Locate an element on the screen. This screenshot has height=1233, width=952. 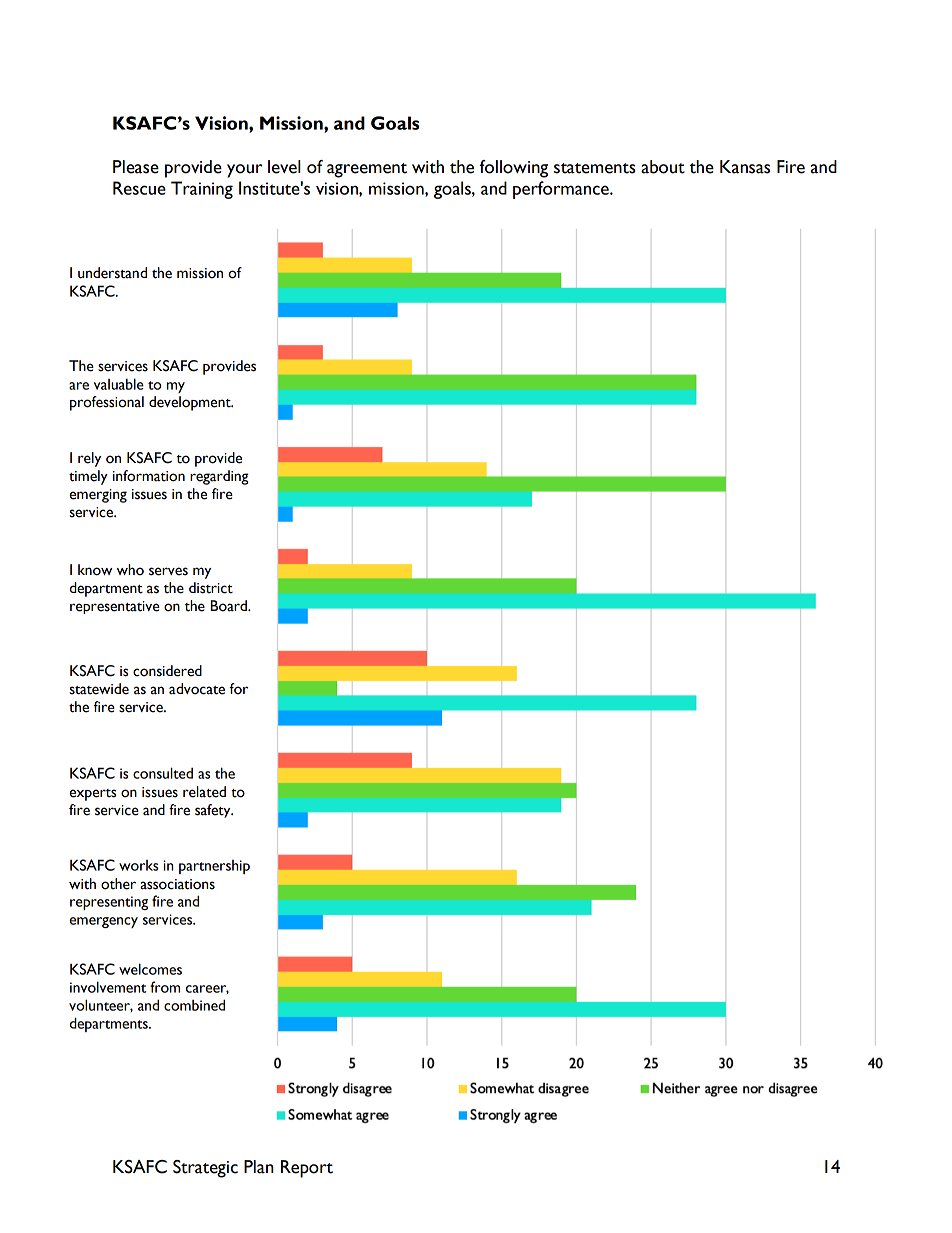
Rescue is located at coordinates (139, 188).
